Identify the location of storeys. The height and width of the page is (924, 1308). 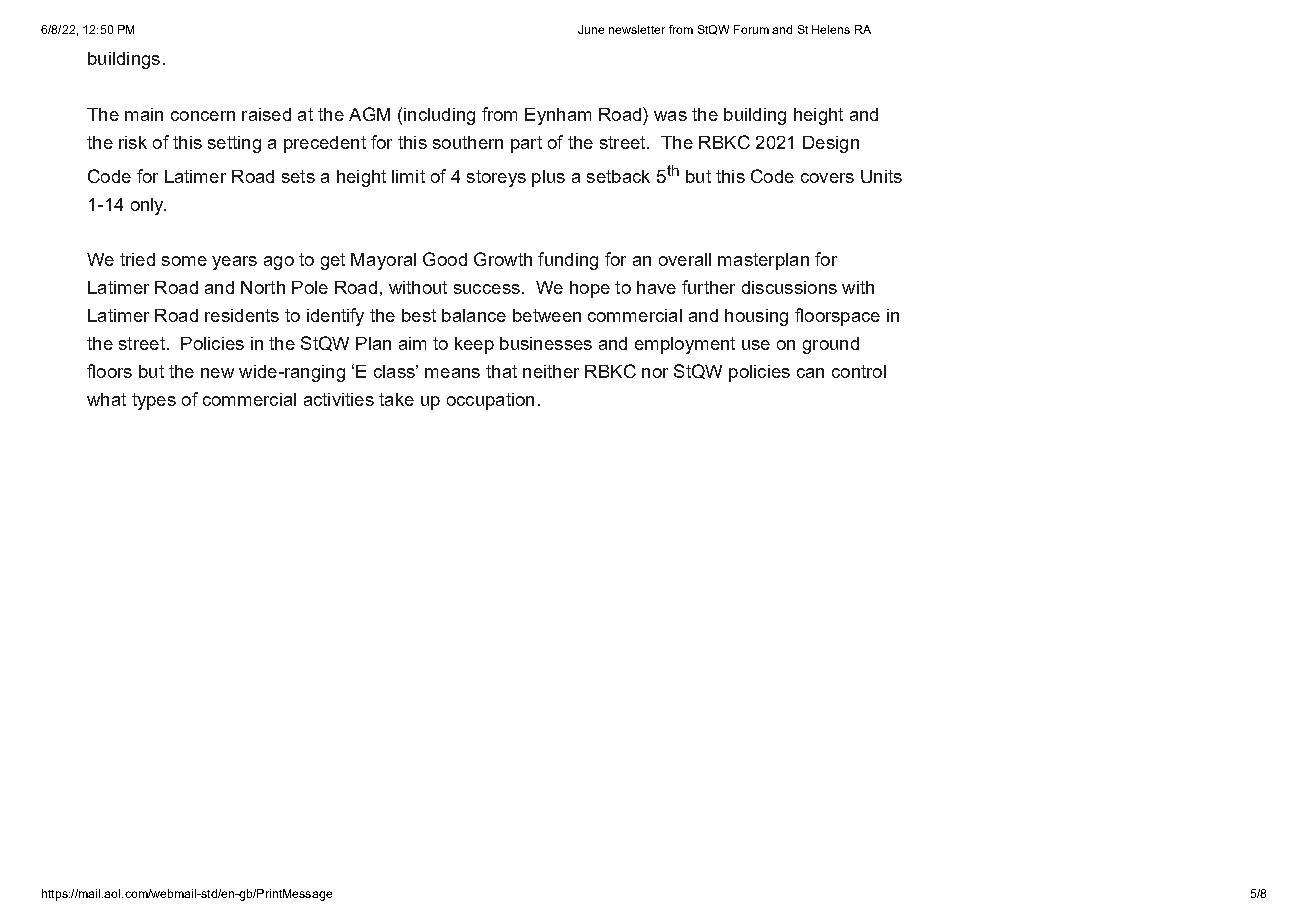
(496, 178).
